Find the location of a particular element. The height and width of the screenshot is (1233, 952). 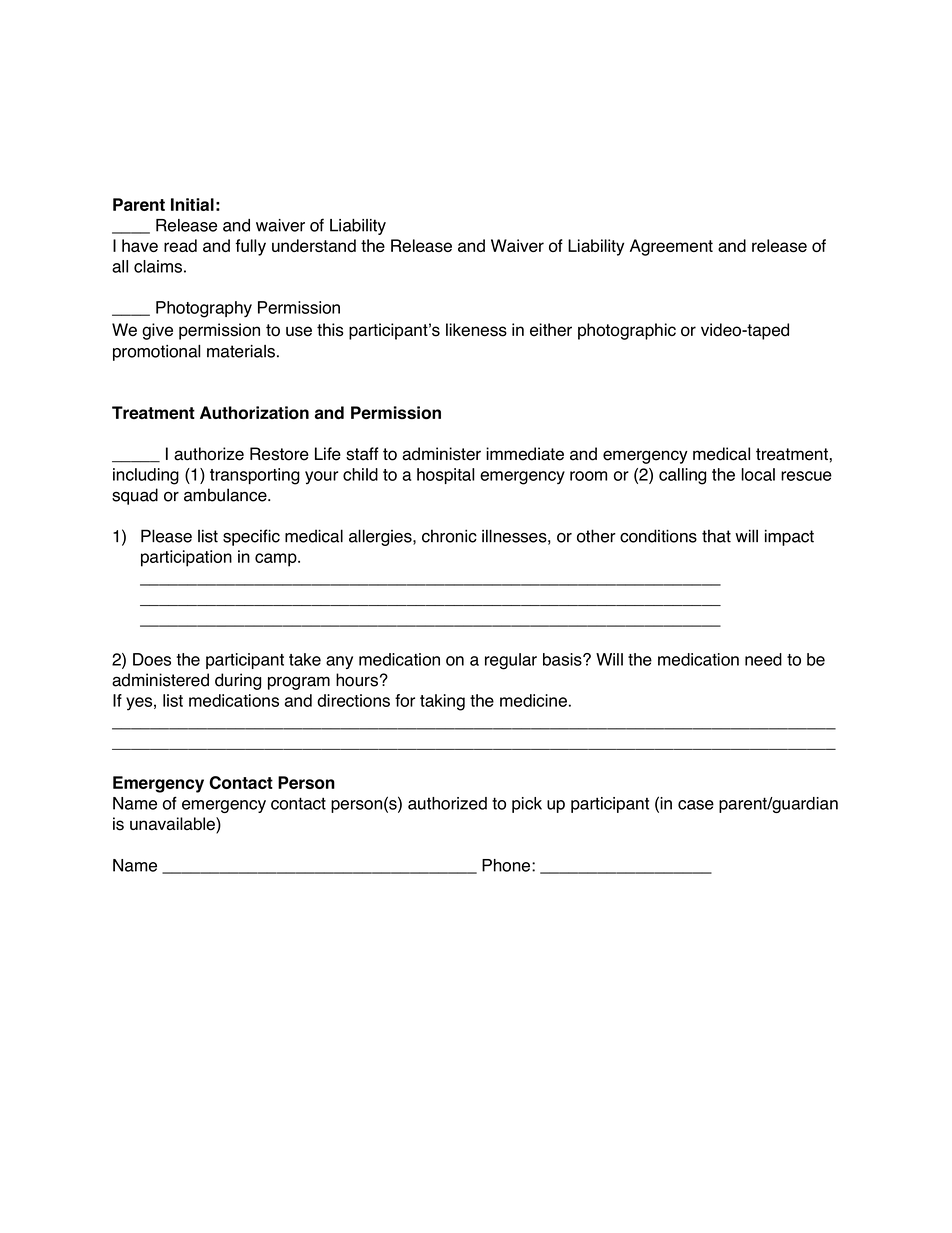

specific is located at coordinates (251, 537).
